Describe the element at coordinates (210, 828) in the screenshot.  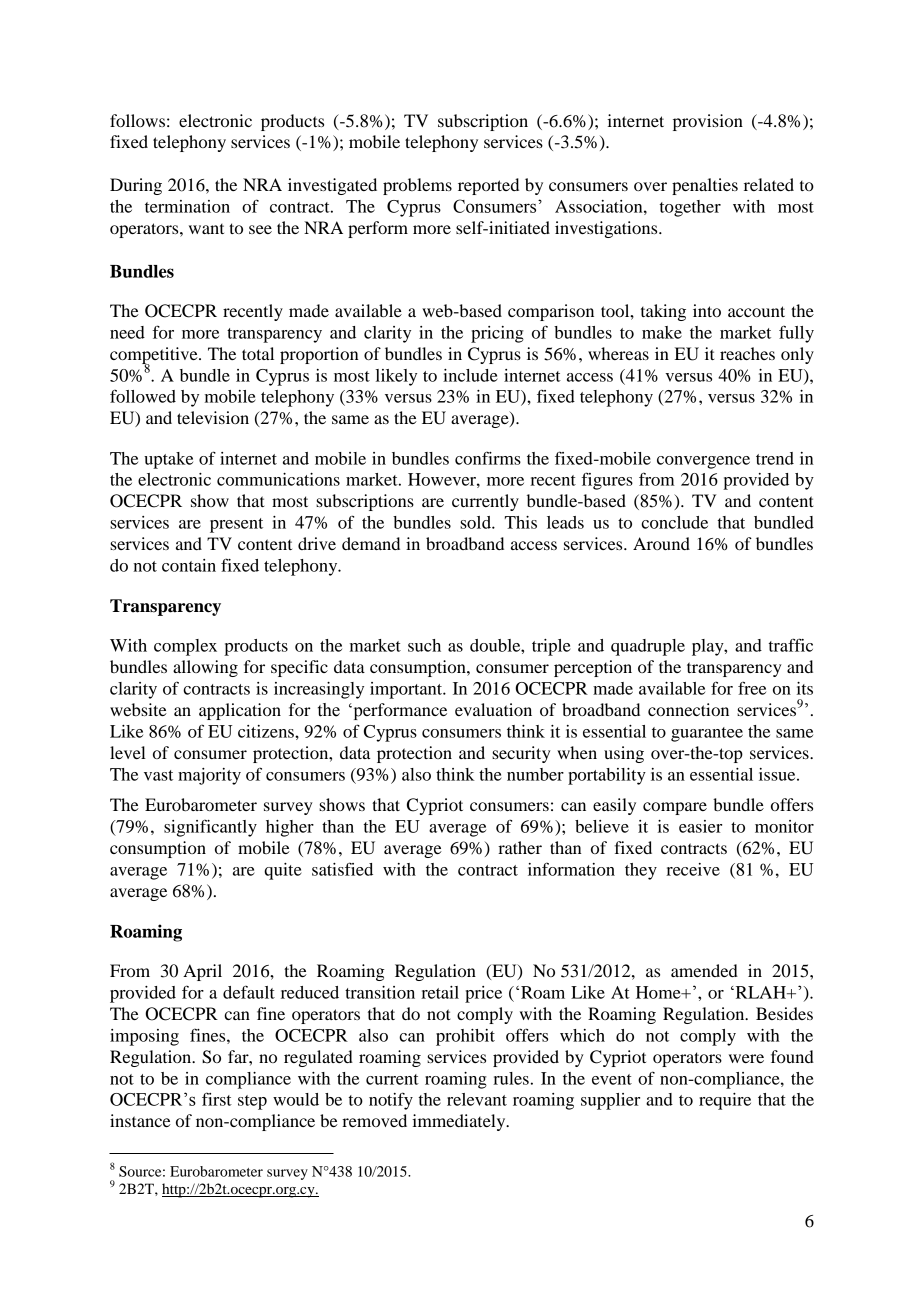
I see `significantly` at that location.
